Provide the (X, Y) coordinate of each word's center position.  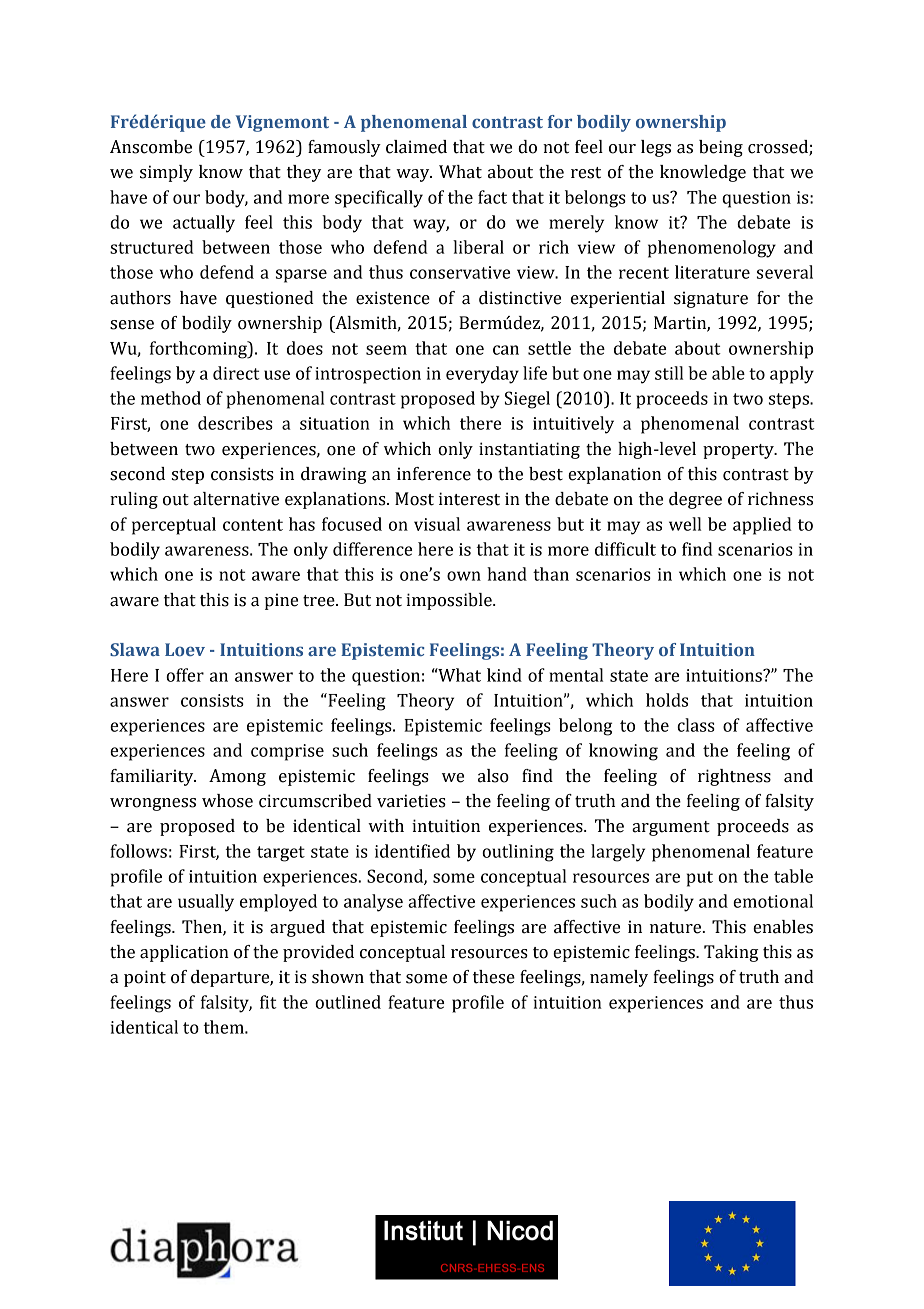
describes (235, 423)
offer (185, 675)
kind (504, 675)
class (696, 725)
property (739, 451)
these (494, 977)
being (721, 148)
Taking (731, 953)
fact (492, 197)
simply (166, 173)
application (184, 953)
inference (434, 474)
